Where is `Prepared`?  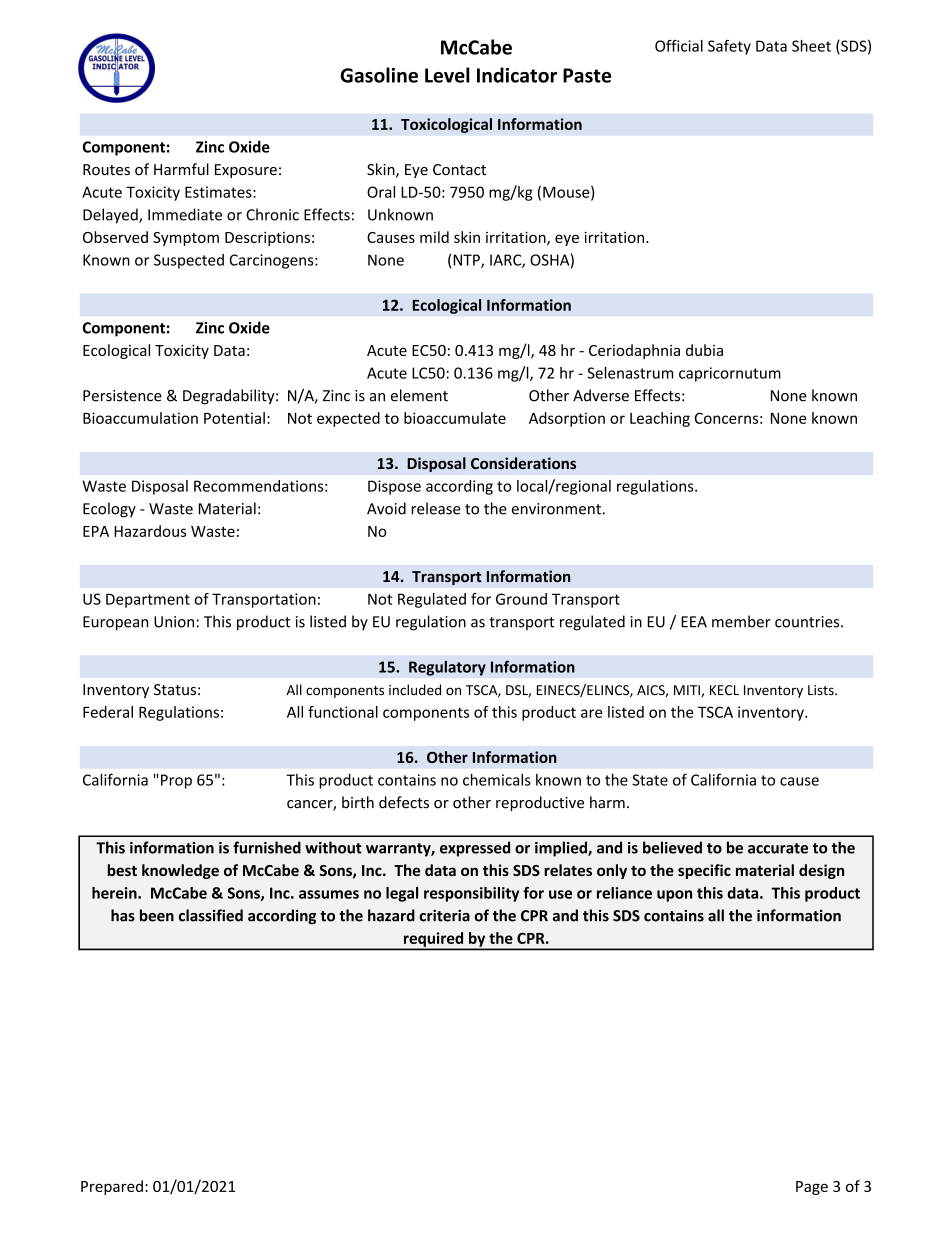
Prepared is located at coordinates (112, 1187).
